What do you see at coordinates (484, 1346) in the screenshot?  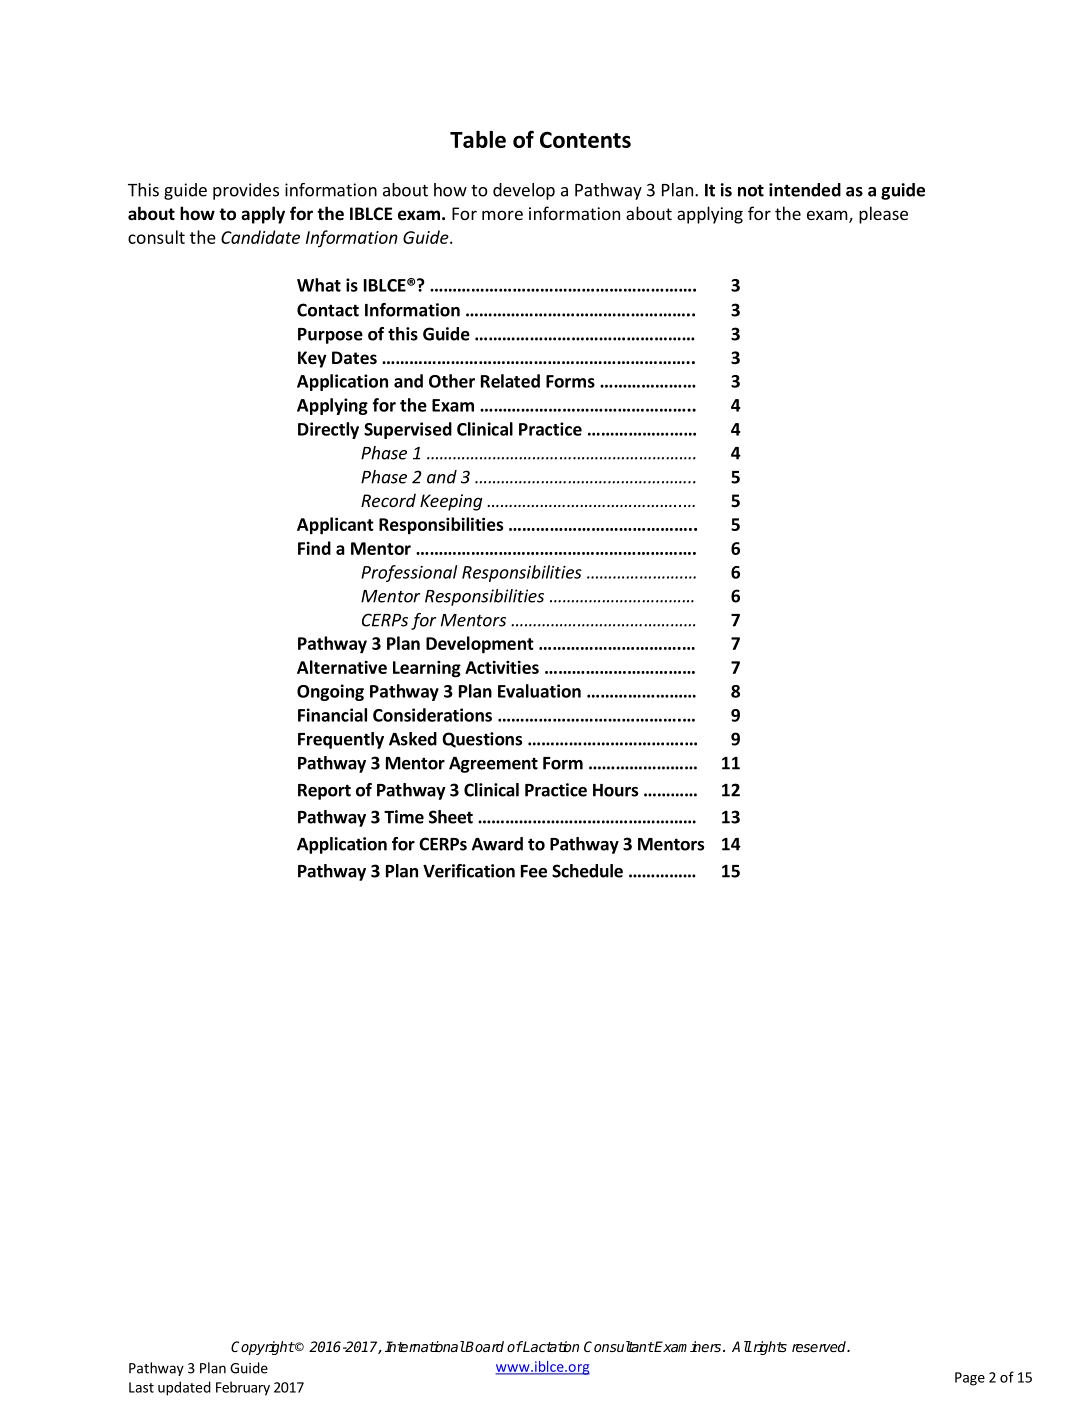 I see `Board` at bounding box center [484, 1346].
